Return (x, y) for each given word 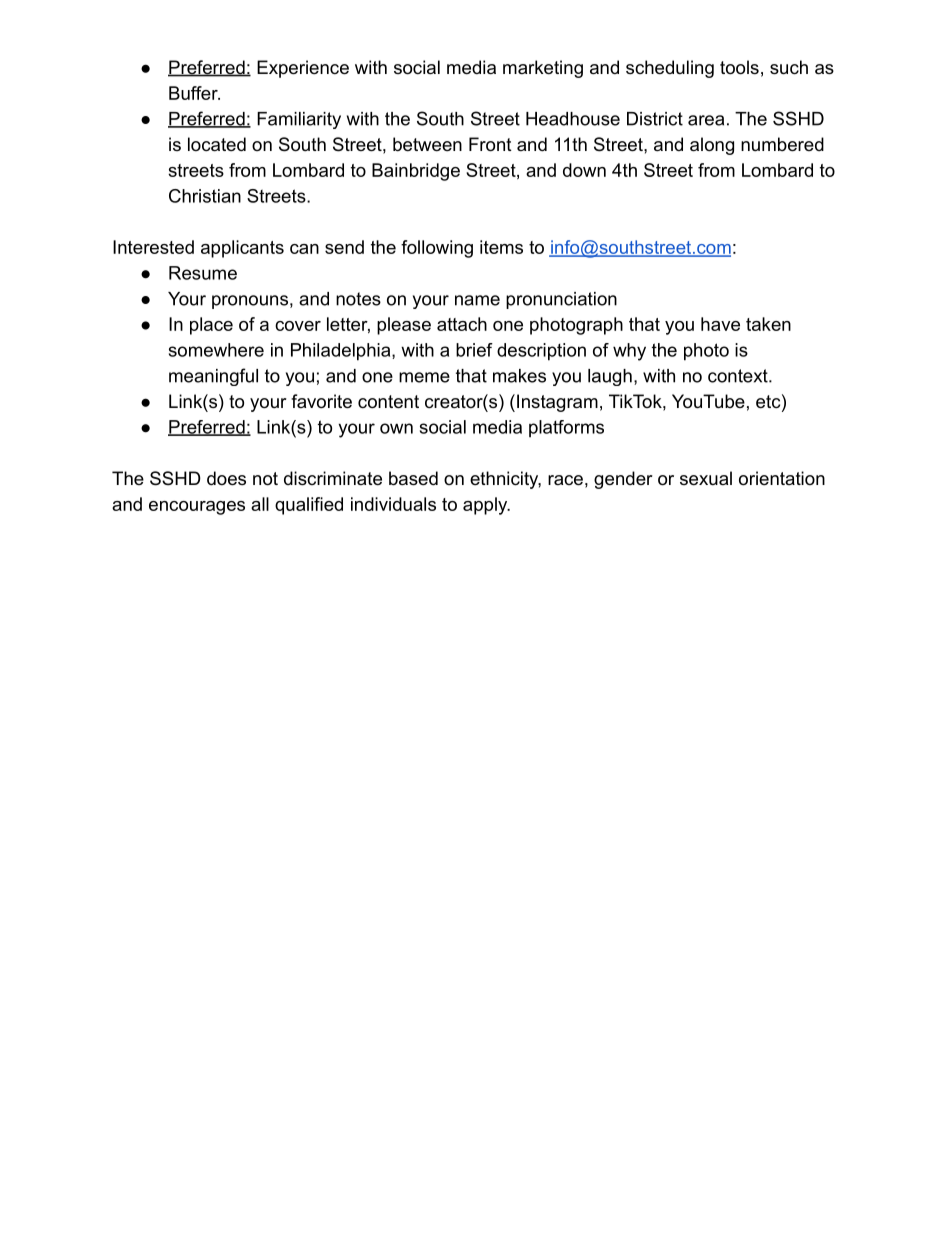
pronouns (250, 302)
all (260, 504)
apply (486, 506)
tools (739, 67)
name (477, 300)
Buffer (194, 93)
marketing (543, 69)
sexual (706, 478)
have (720, 324)
